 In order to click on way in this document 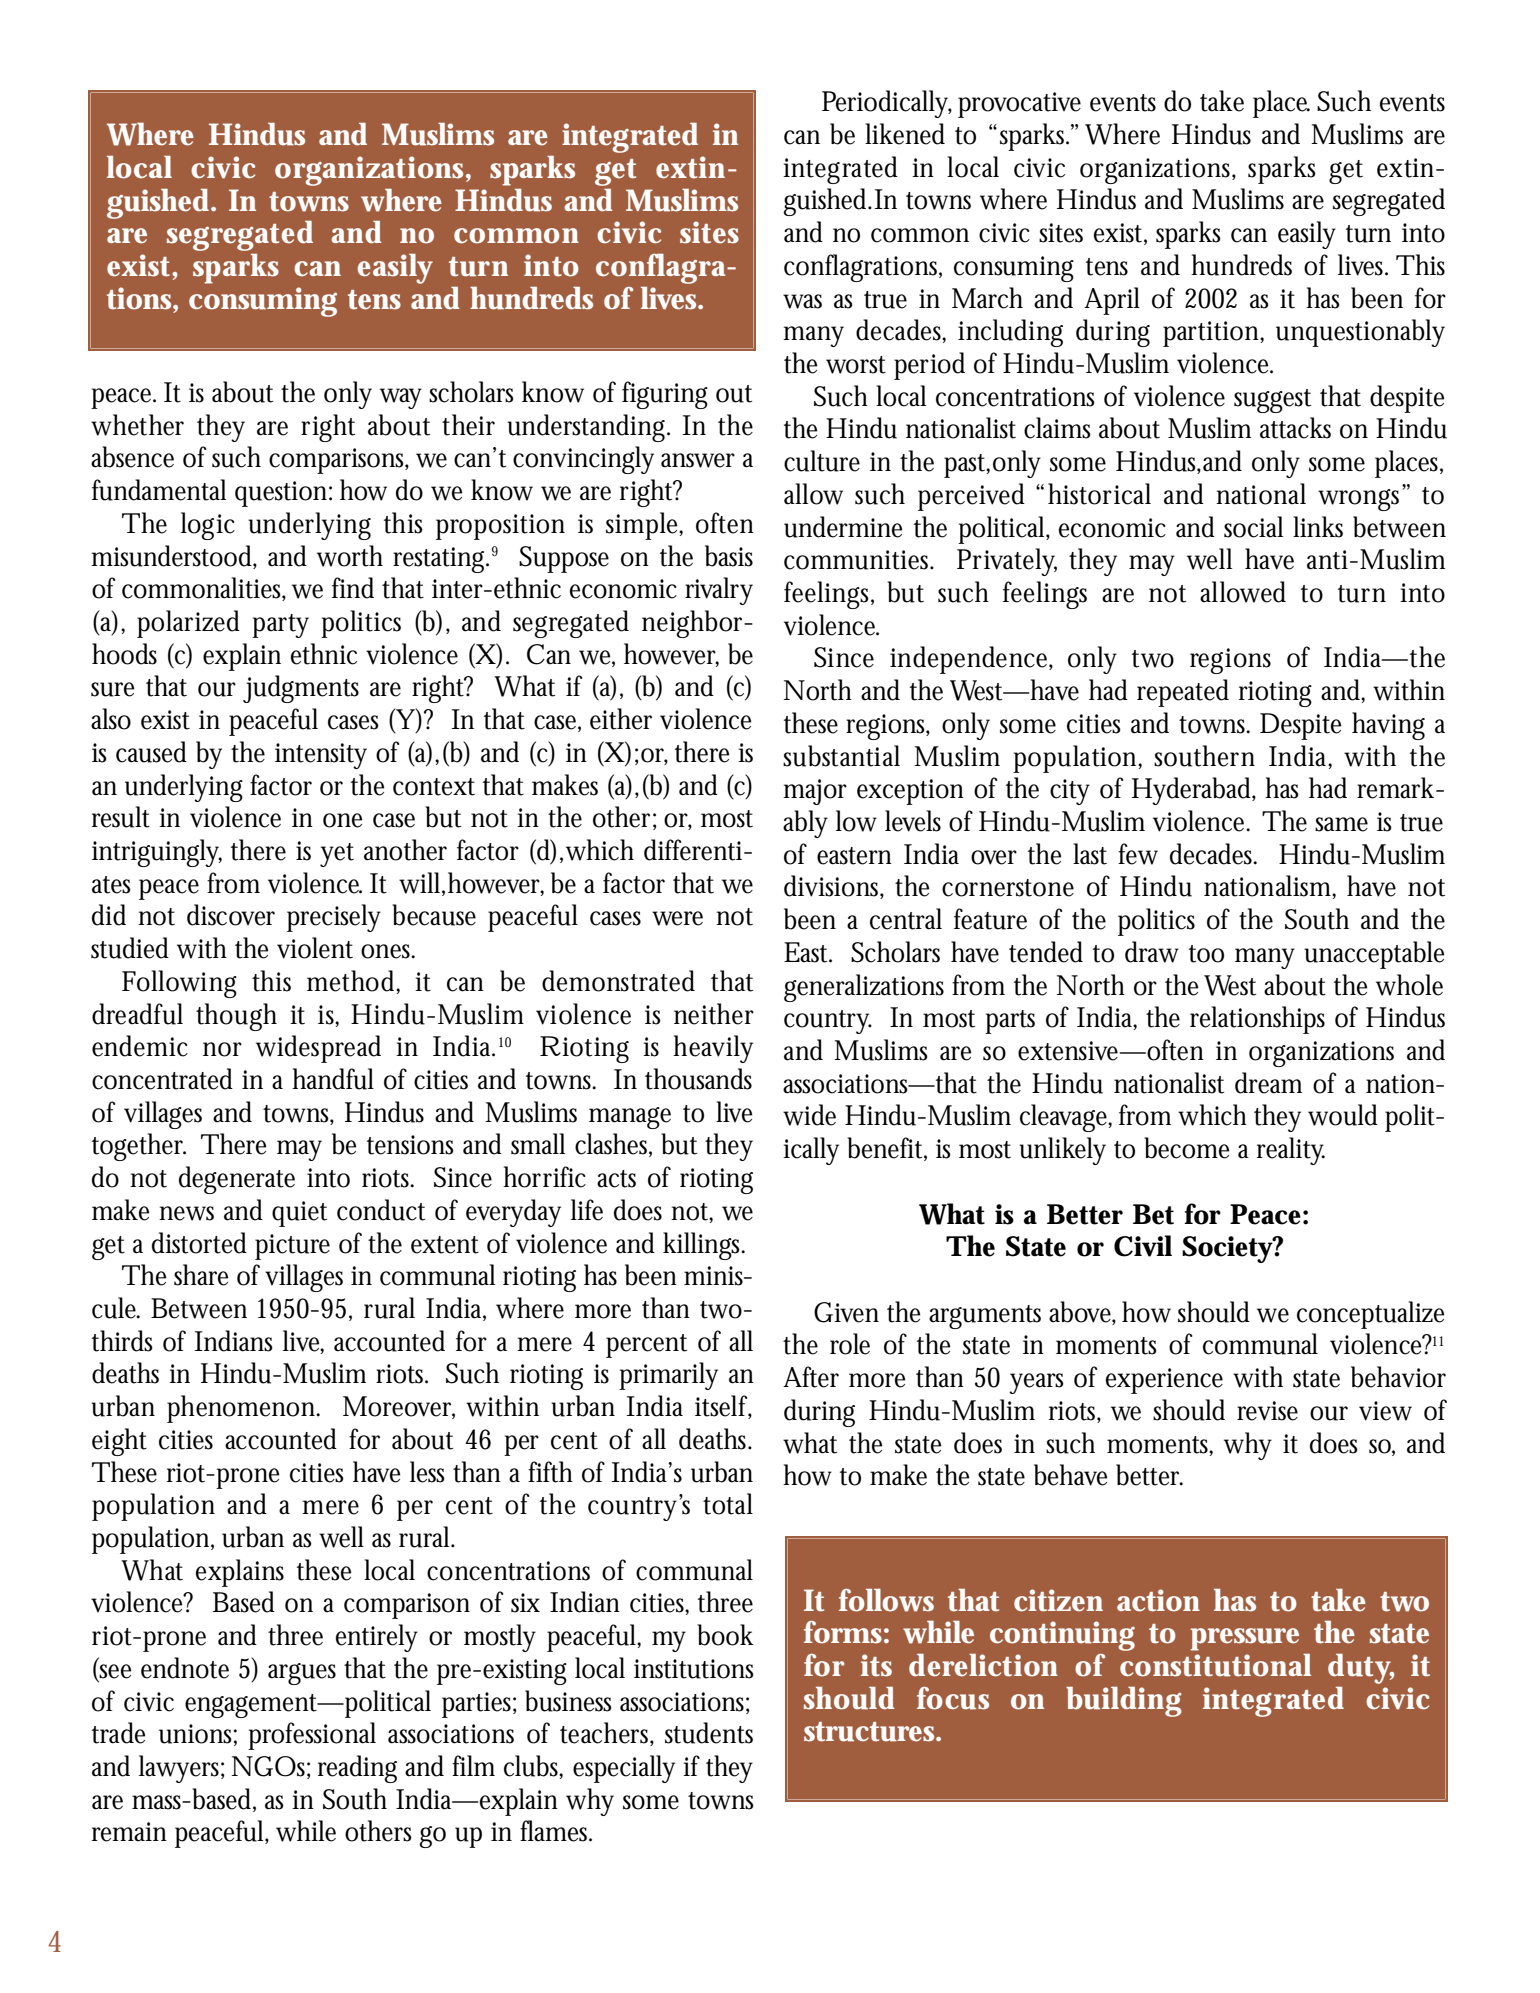, I will do `click(401, 398)`.
